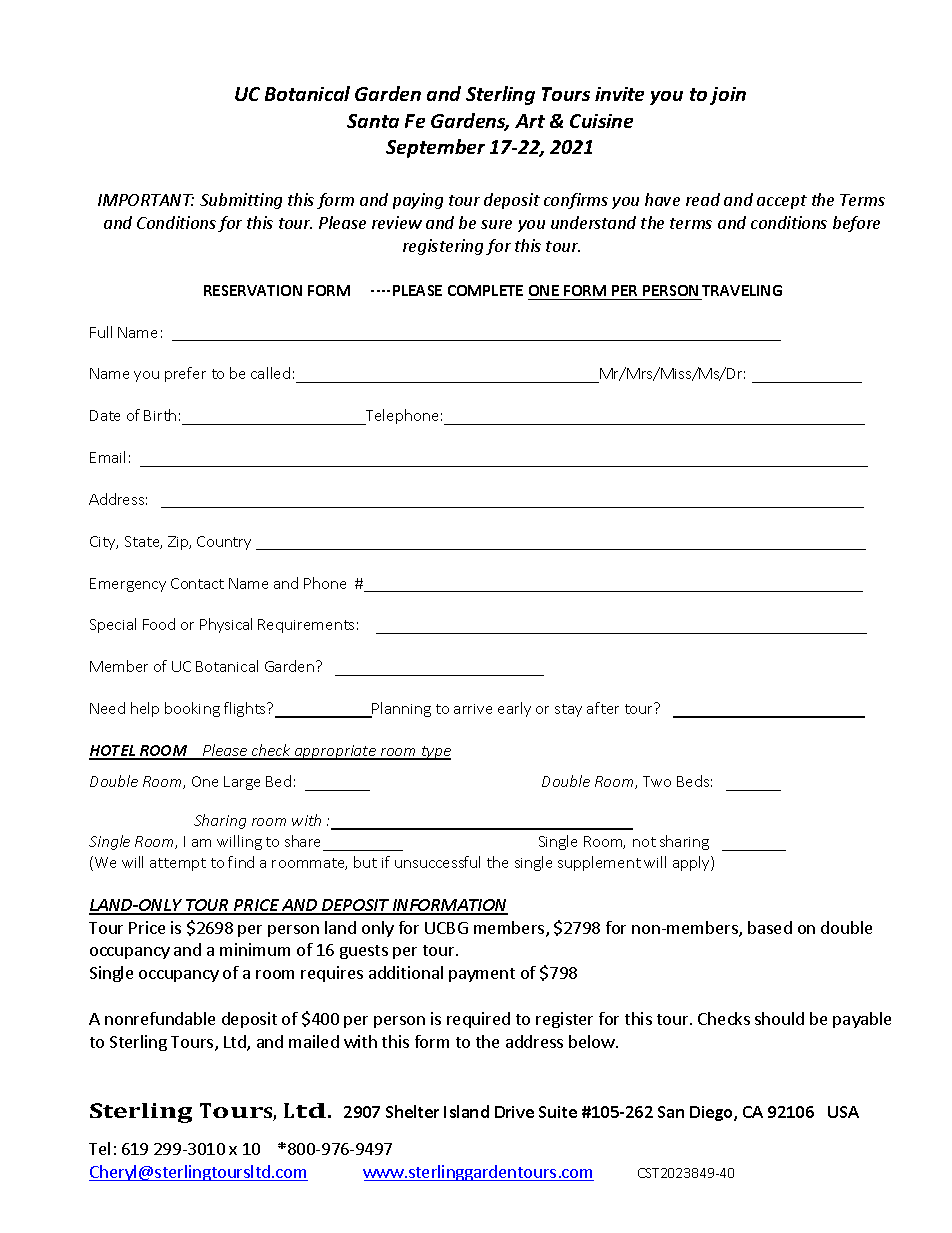 The width and height of the screenshot is (952, 1233). I want to click on type, so click(435, 753).
